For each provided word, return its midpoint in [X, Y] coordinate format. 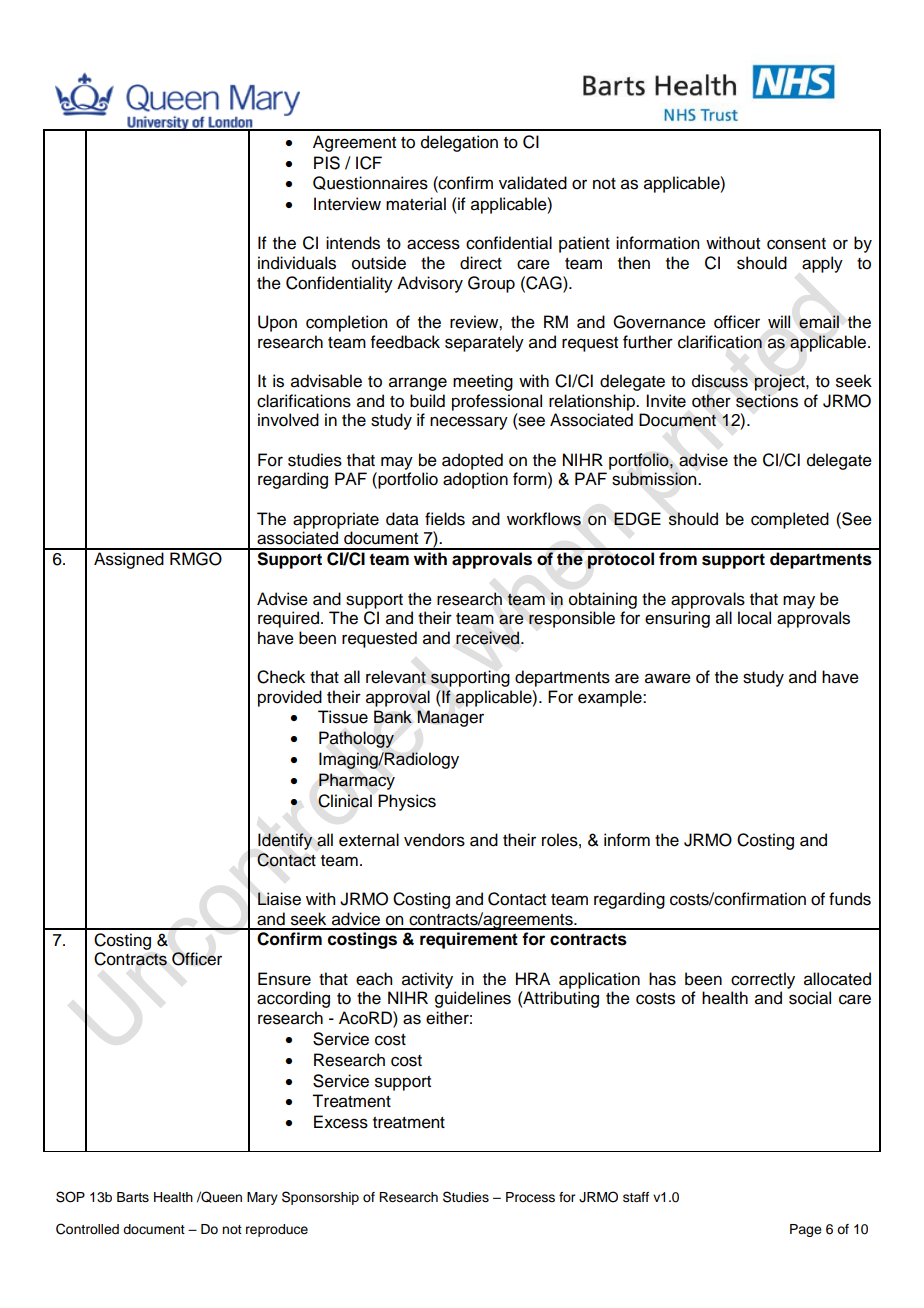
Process [530, 1197]
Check [281, 677]
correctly [763, 980]
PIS [327, 163]
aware [668, 678]
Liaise [279, 899]
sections [767, 401]
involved [288, 420]
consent [796, 244]
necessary [469, 423]
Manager [450, 718]
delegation [459, 143]
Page [806, 1230]
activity [427, 980]
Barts [133, 1197]
